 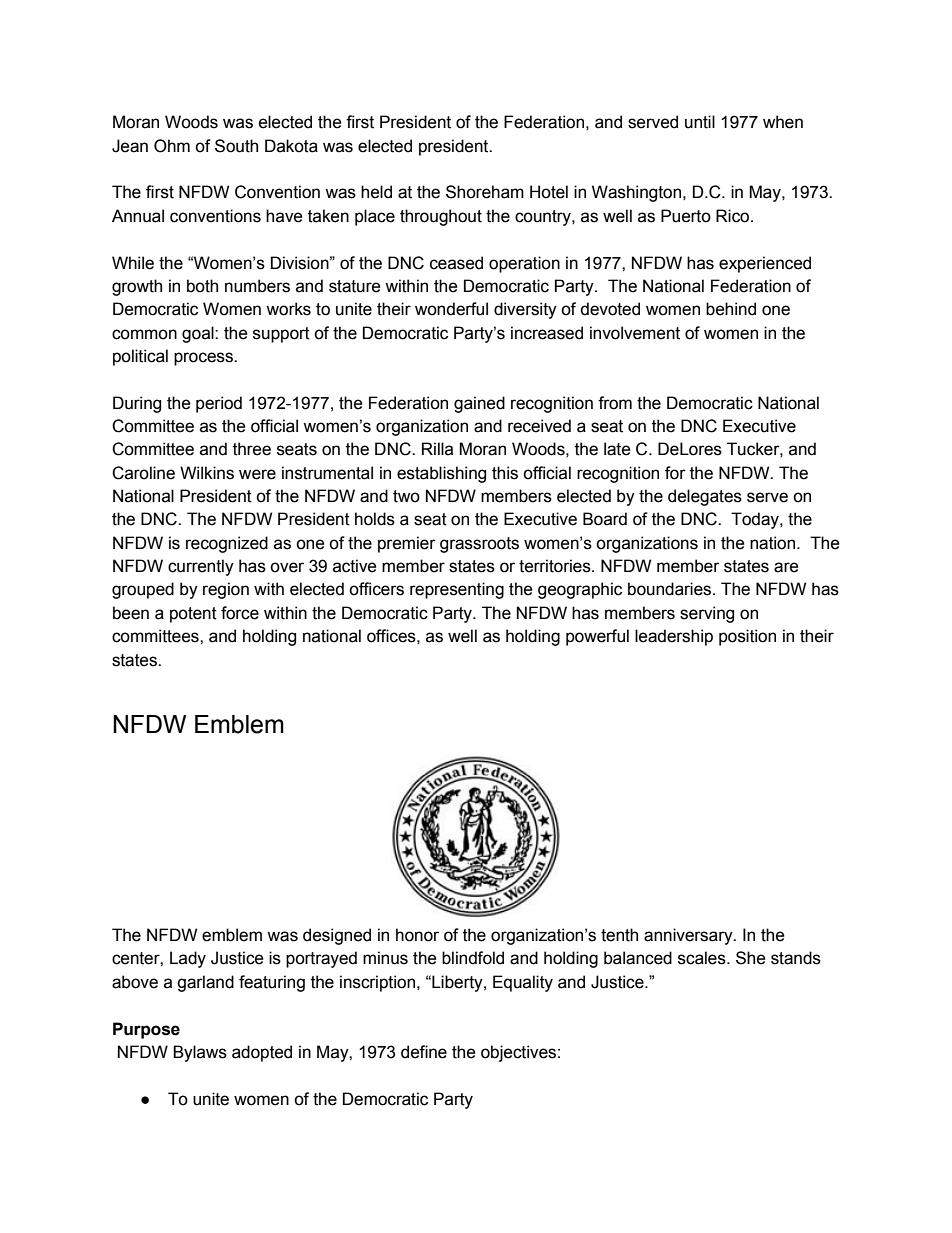 What do you see at coordinates (707, 614) in the image?
I see `serving` at bounding box center [707, 614].
